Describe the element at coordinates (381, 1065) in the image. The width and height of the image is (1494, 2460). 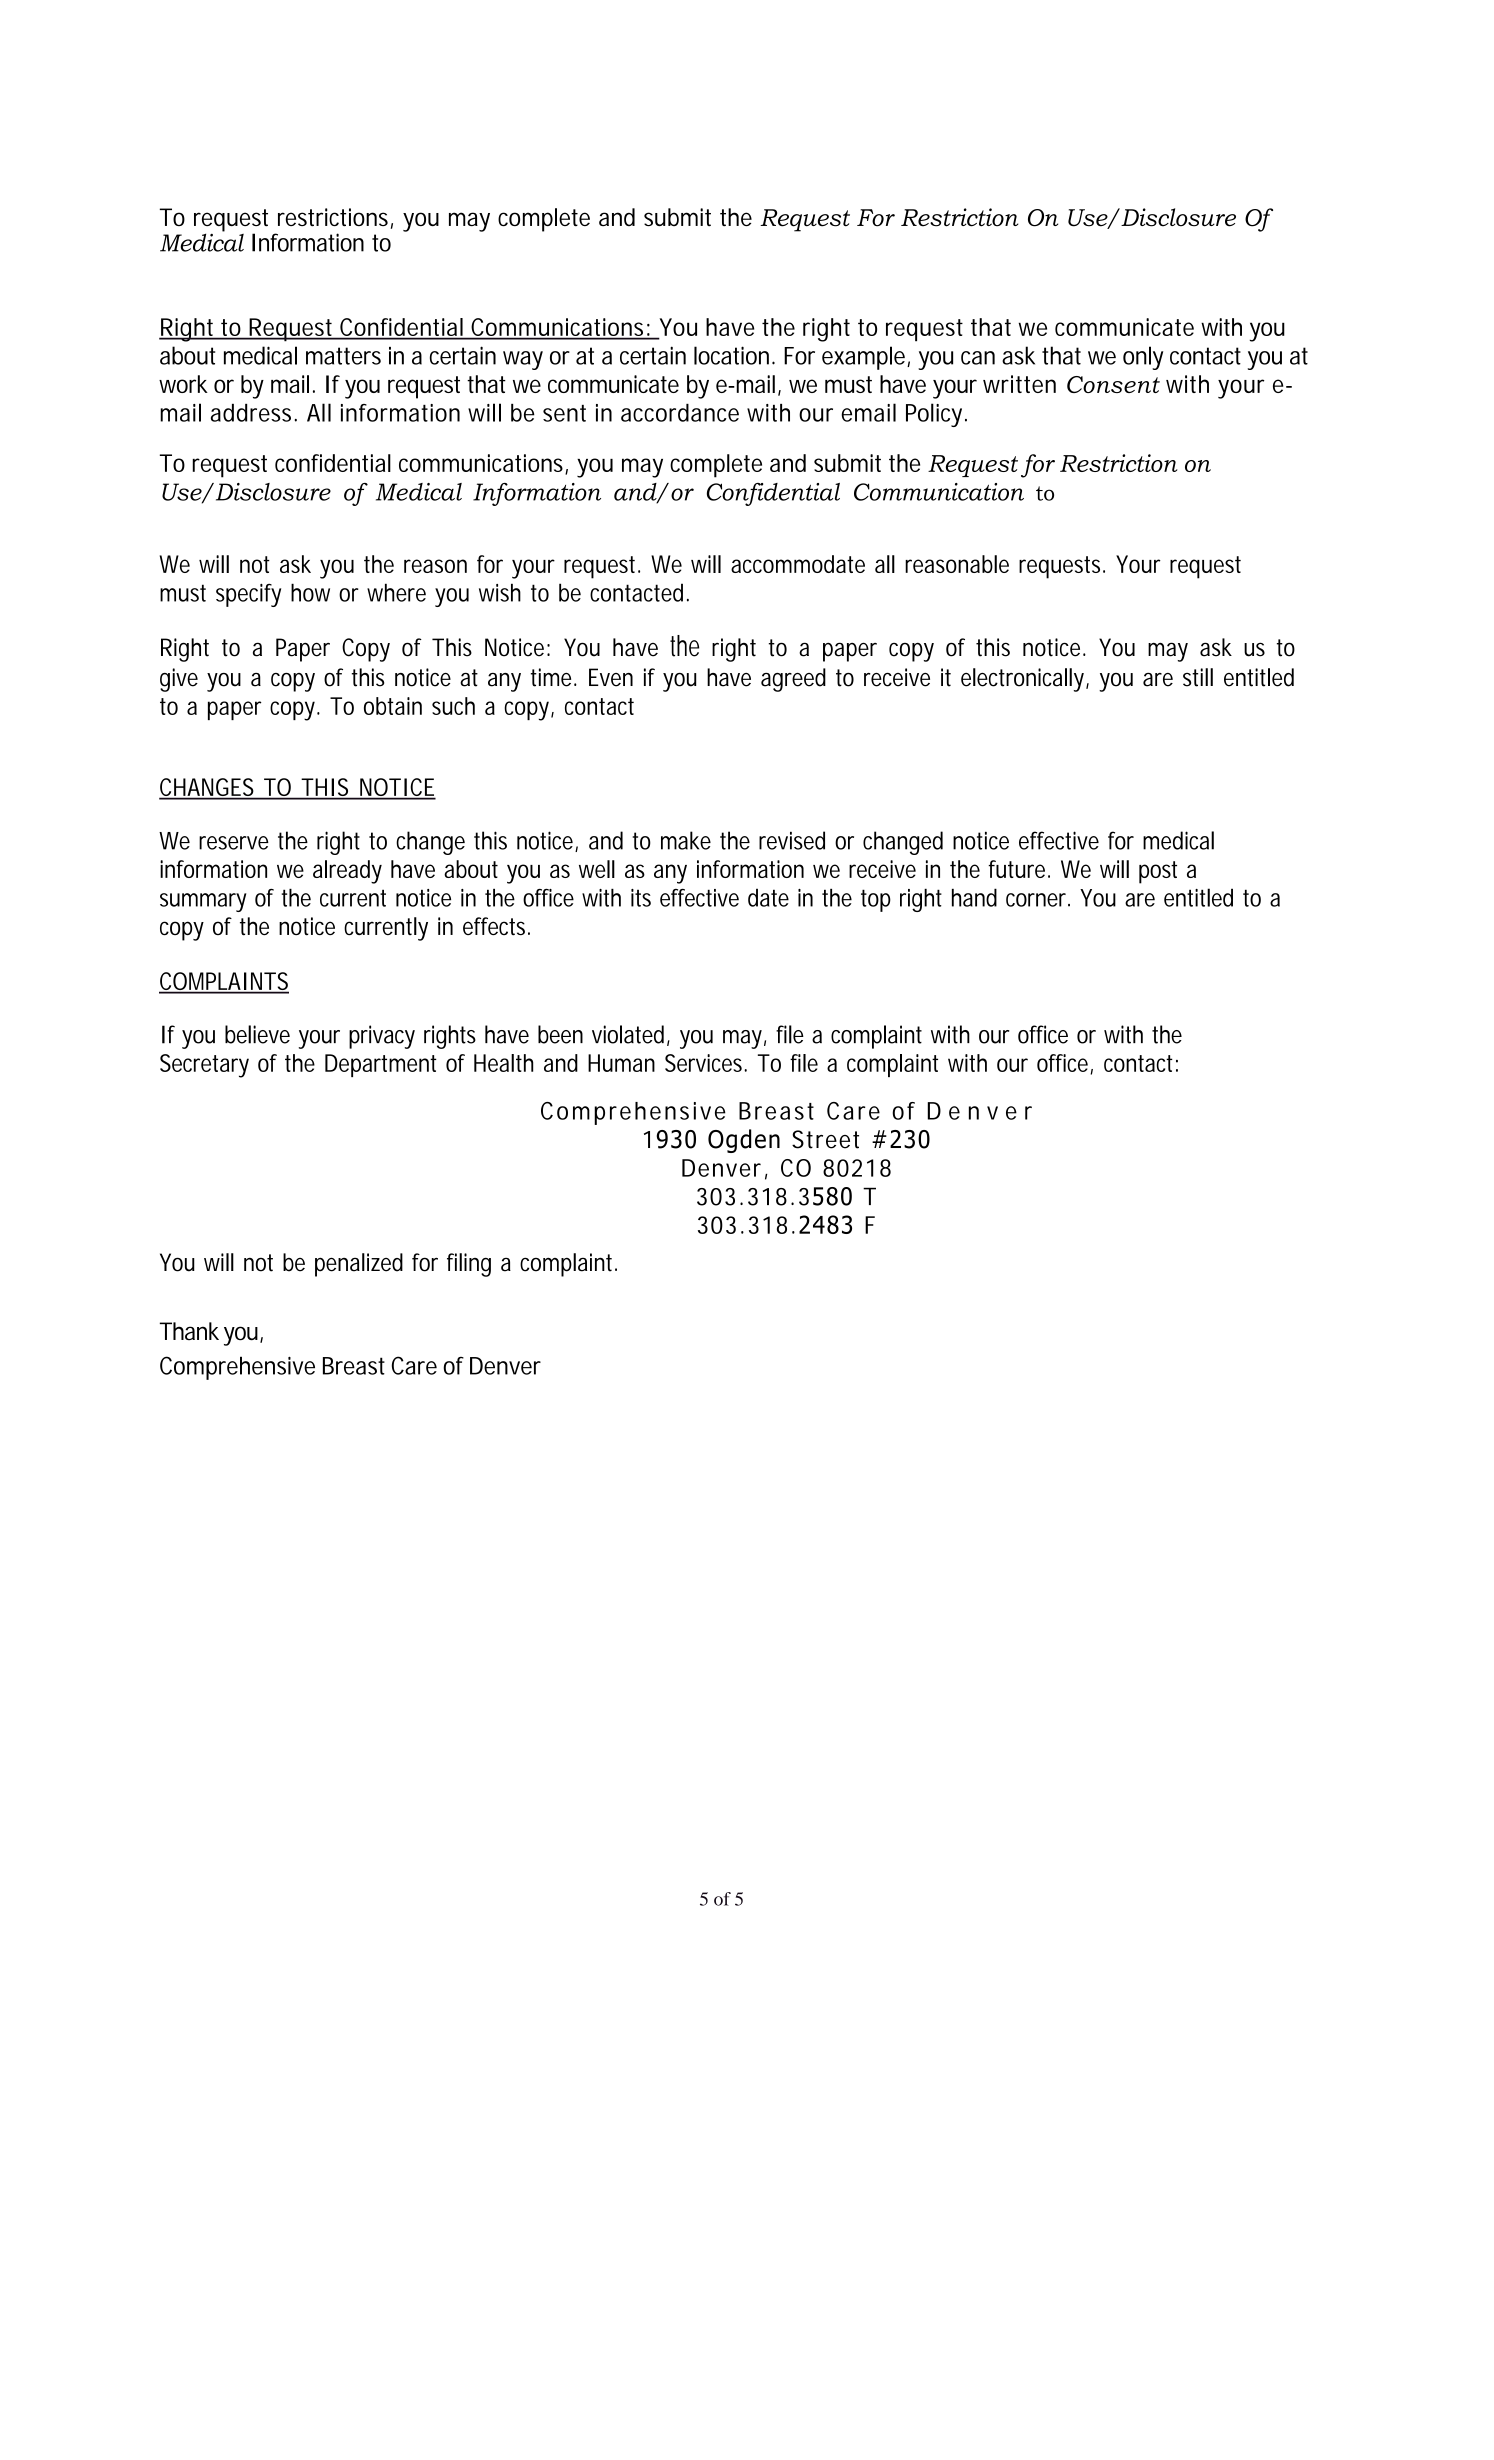
I see `Department` at that location.
